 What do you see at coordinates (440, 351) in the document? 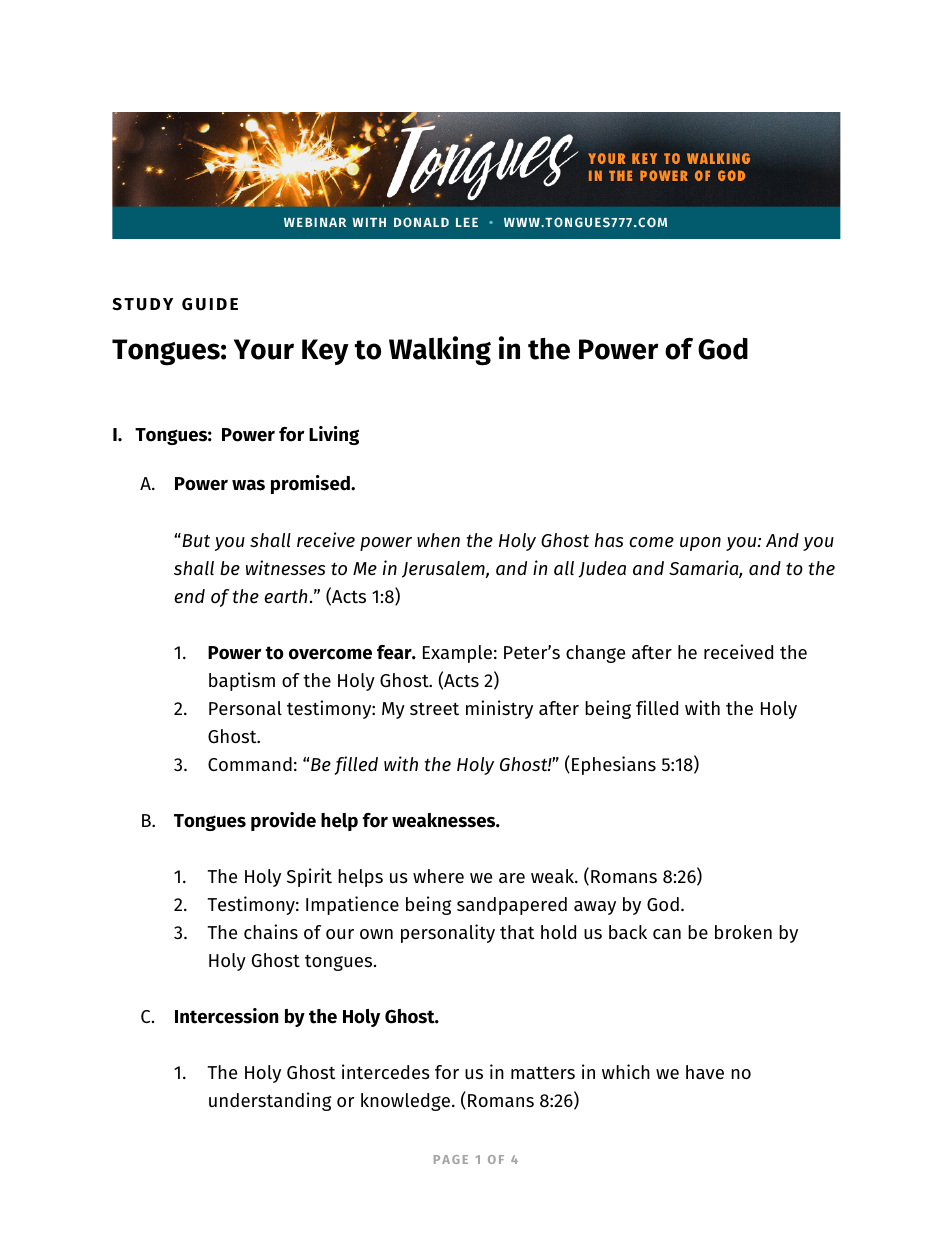
I see `Walking` at bounding box center [440, 351].
